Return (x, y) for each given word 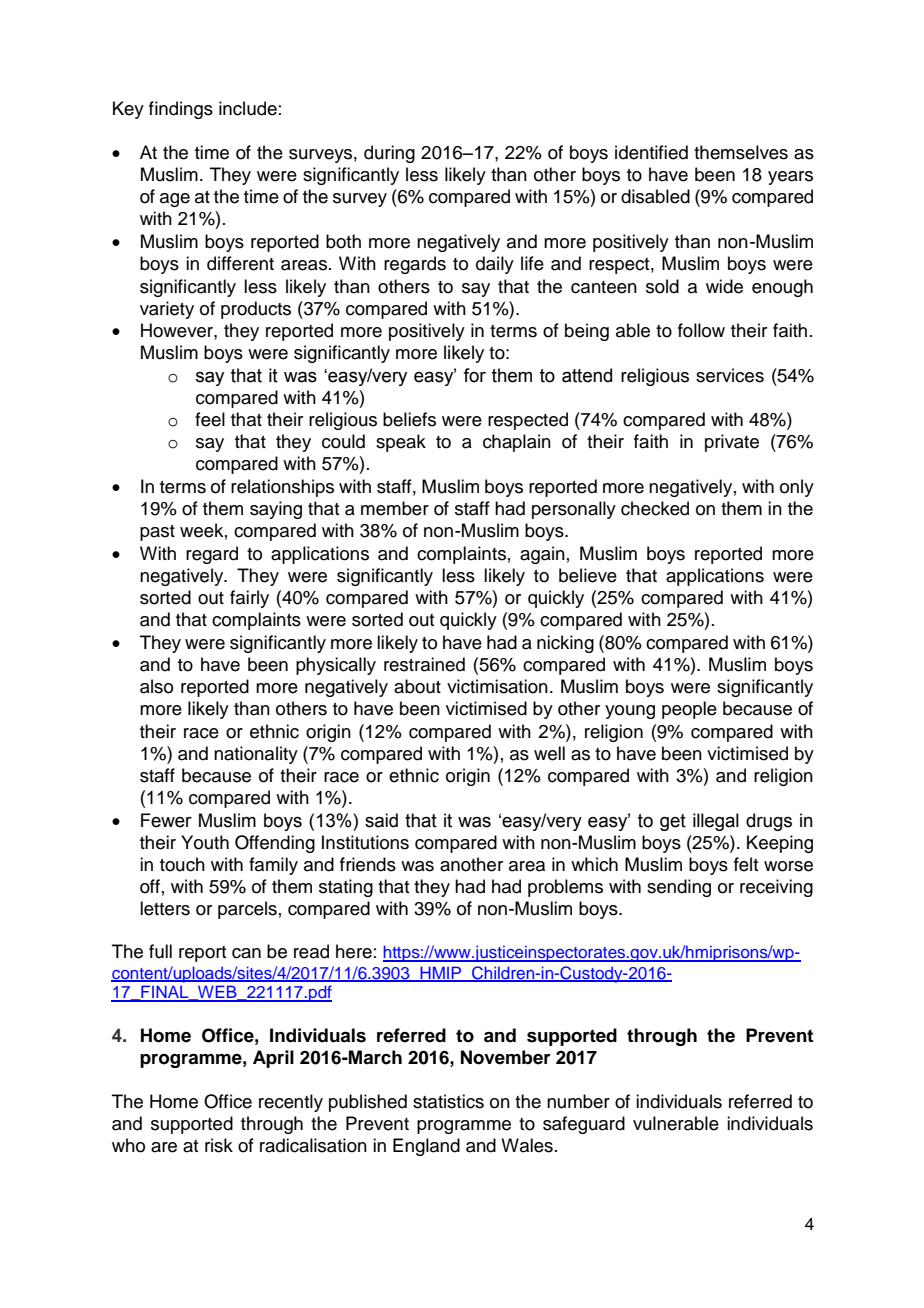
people (689, 710)
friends (368, 864)
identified (651, 152)
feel (210, 419)
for (474, 375)
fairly (249, 599)
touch (182, 864)
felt (746, 864)
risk (219, 1145)
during (389, 154)
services (730, 375)
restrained (424, 664)
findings (181, 110)
